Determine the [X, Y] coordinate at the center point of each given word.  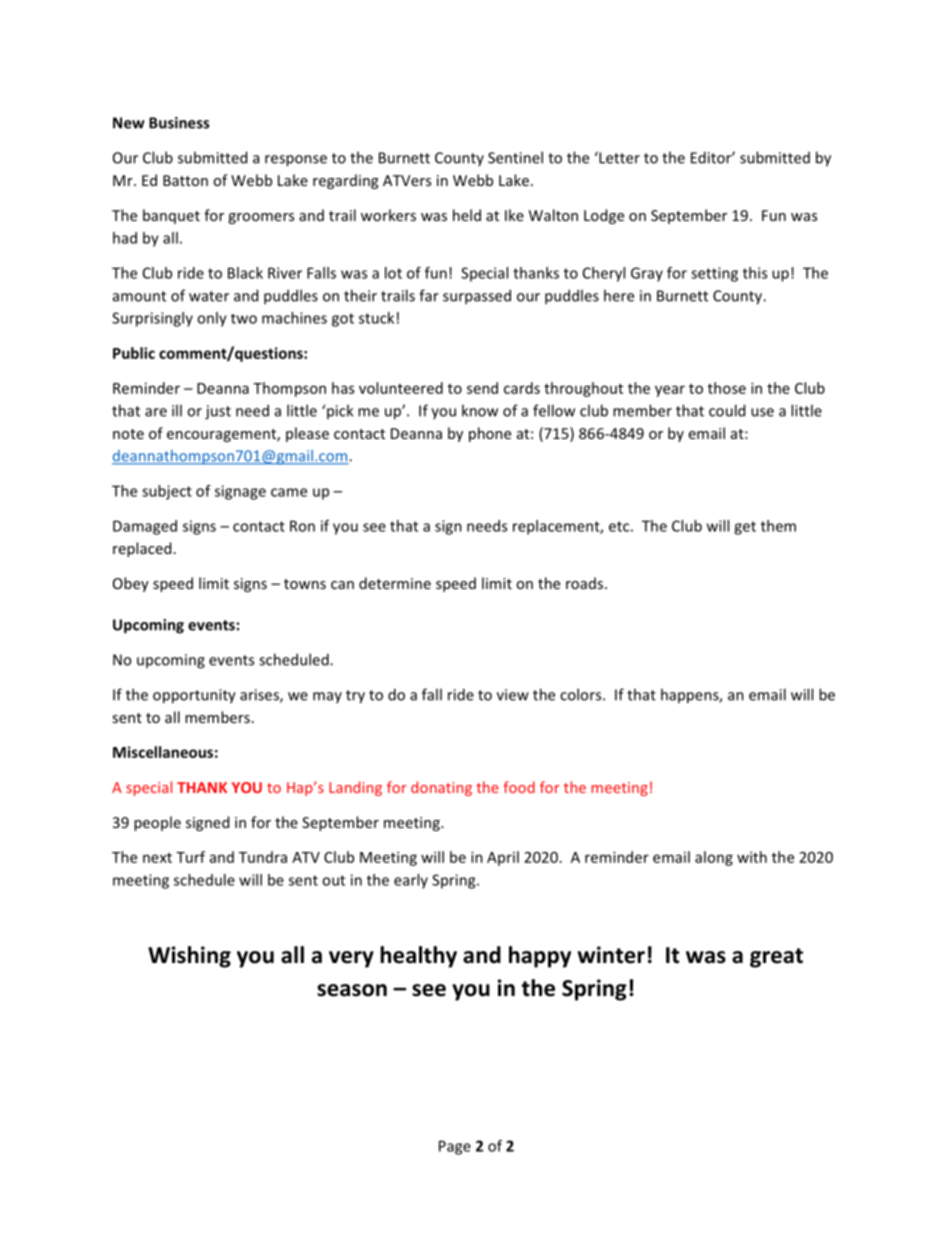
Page [455, 1147]
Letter [618, 157]
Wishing [189, 957]
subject [167, 492]
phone [490, 434]
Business [179, 123]
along [714, 858]
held [467, 215]
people [157, 823]
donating [441, 788]
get [745, 528]
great [776, 958]
